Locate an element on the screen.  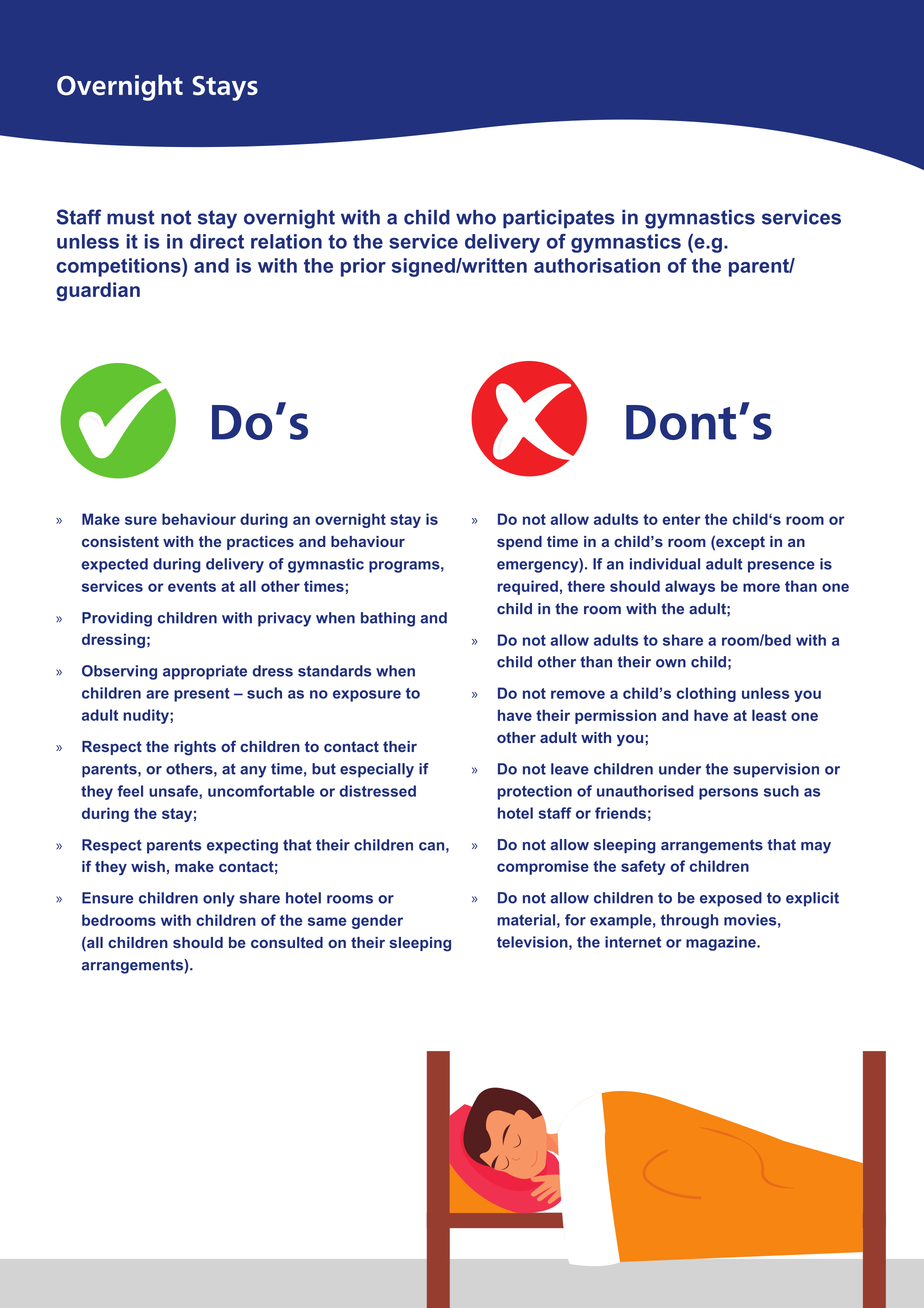
through is located at coordinates (689, 921).
